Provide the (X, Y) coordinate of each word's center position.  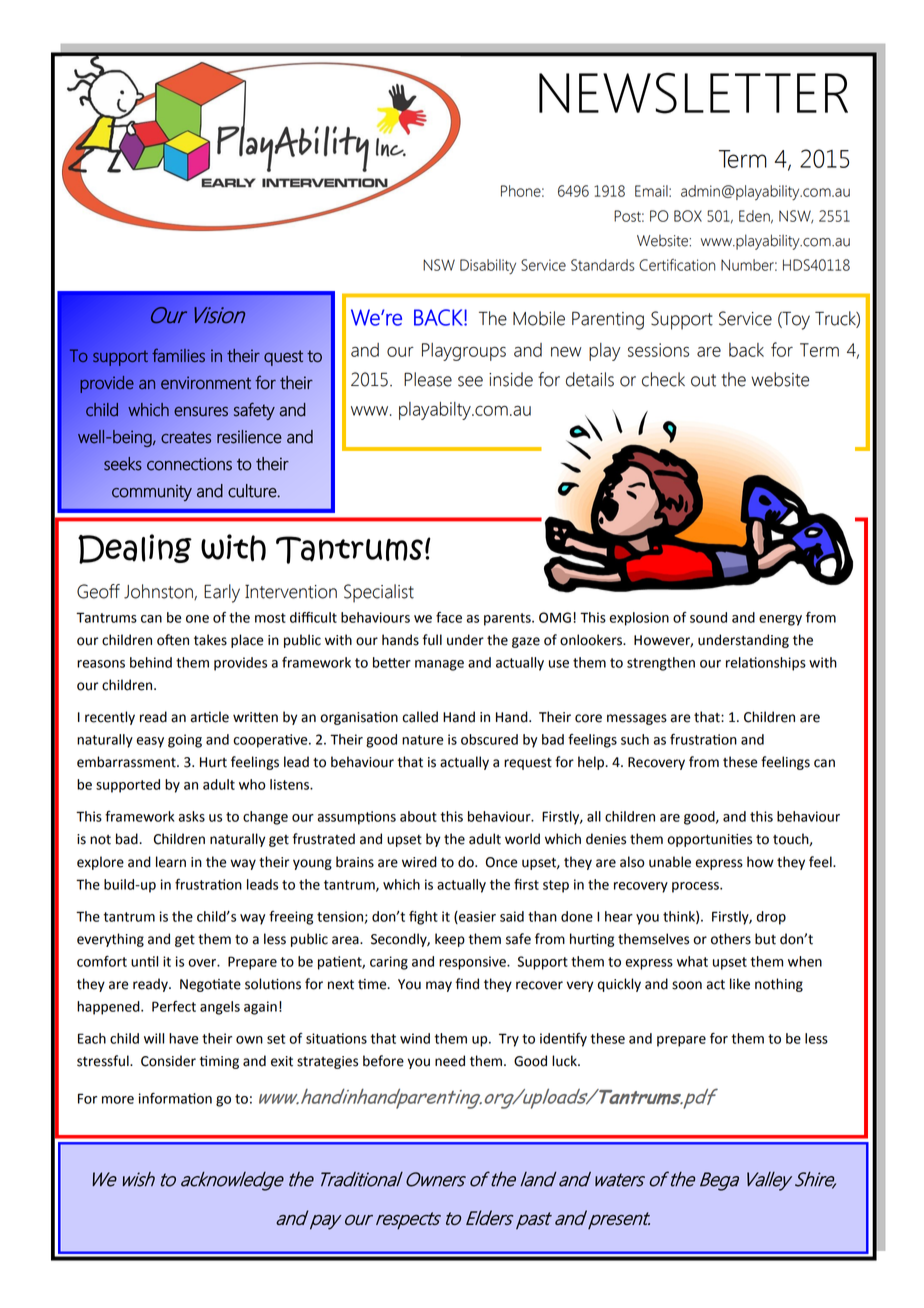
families (178, 355)
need (450, 1061)
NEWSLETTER (693, 93)
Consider (168, 1061)
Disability (488, 266)
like (740, 984)
